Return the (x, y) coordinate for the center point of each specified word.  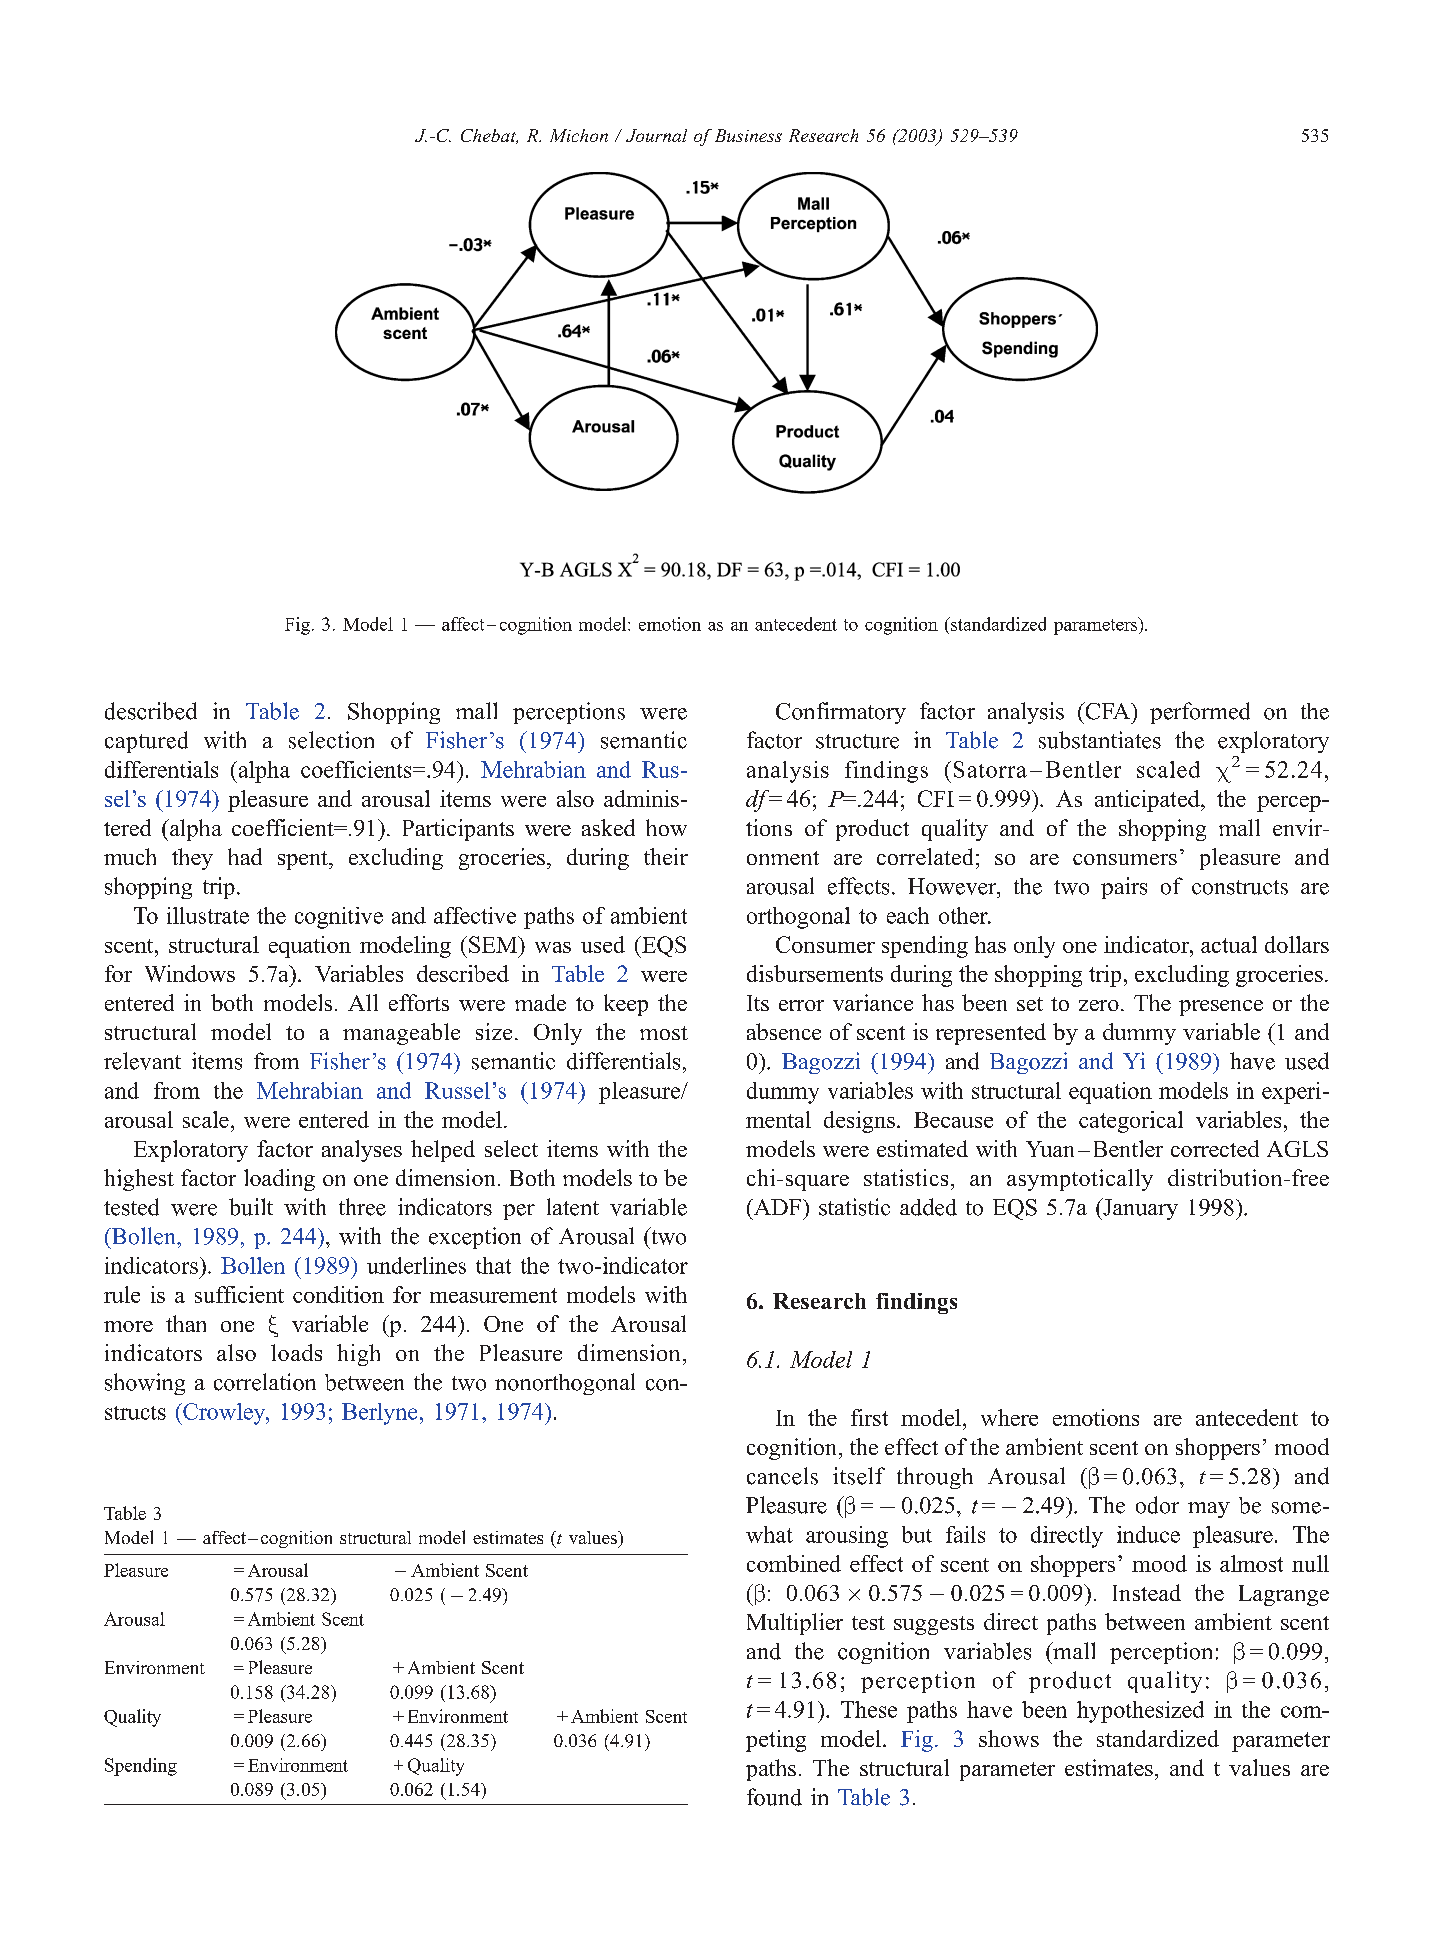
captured (146, 742)
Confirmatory (841, 713)
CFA (1108, 711)
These (869, 1709)
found (774, 1797)
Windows (190, 973)
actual (1229, 944)
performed (1200, 713)
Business (748, 135)
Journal (656, 135)
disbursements (815, 973)
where (1009, 1417)
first (869, 1417)
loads (296, 1352)
